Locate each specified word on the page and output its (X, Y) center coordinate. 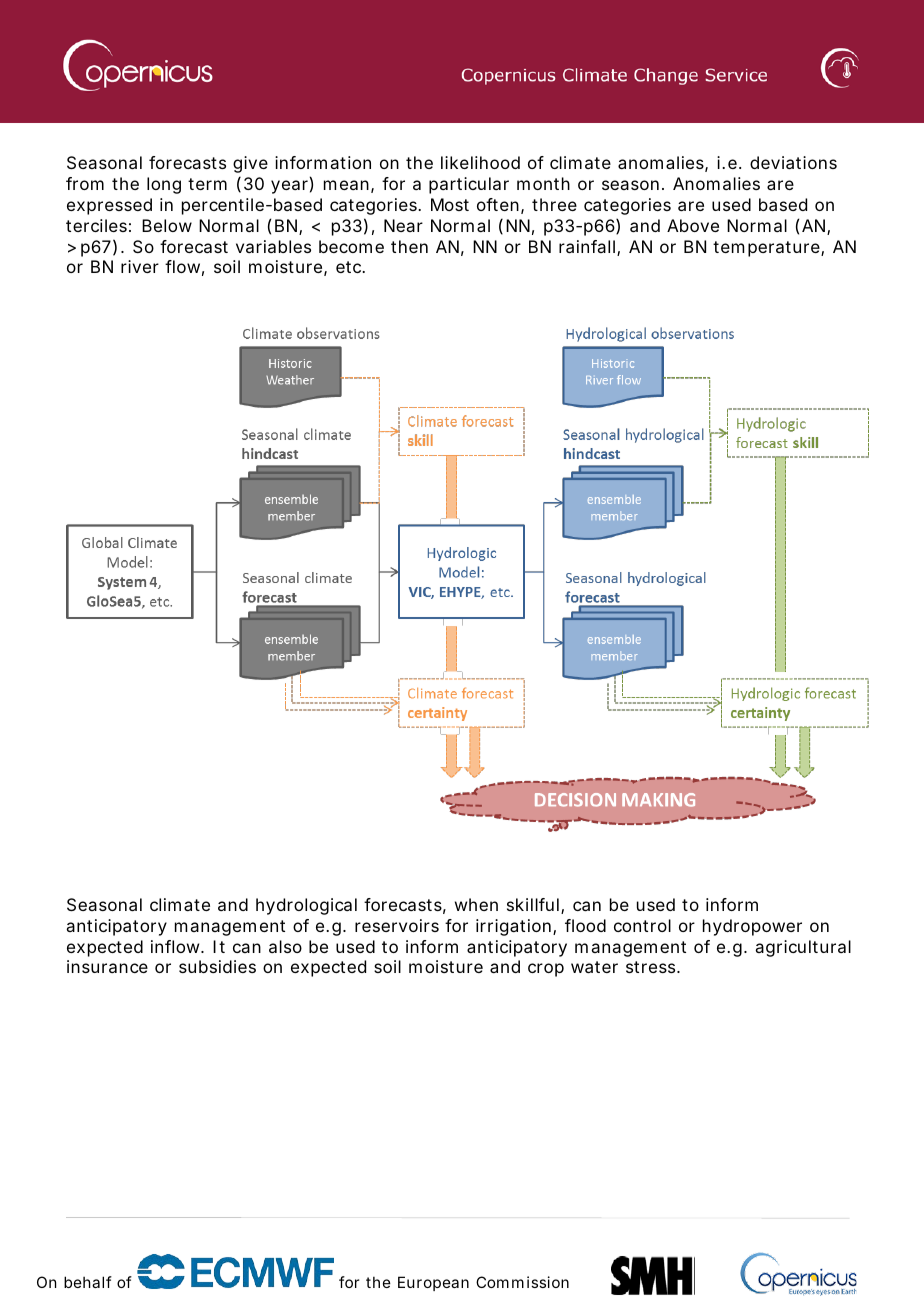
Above (693, 225)
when (476, 904)
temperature (766, 249)
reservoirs (397, 925)
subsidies (217, 966)
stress (652, 967)
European (433, 1283)
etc (350, 267)
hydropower (752, 927)
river (140, 266)
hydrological (306, 906)
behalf (88, 1282)
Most (450, 204)
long (164, 185)
